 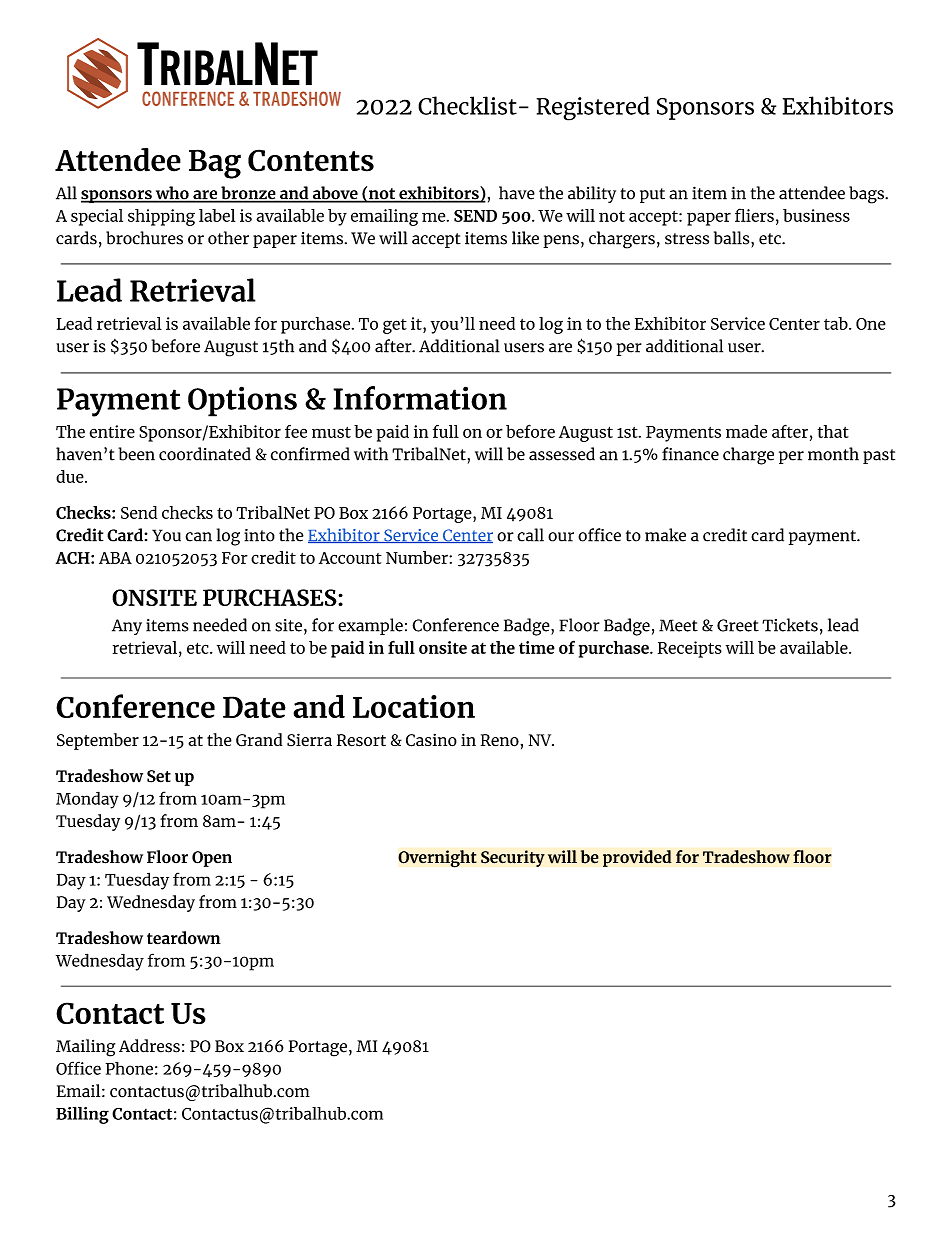 I want to click on like, so click(x=525, y=238).
